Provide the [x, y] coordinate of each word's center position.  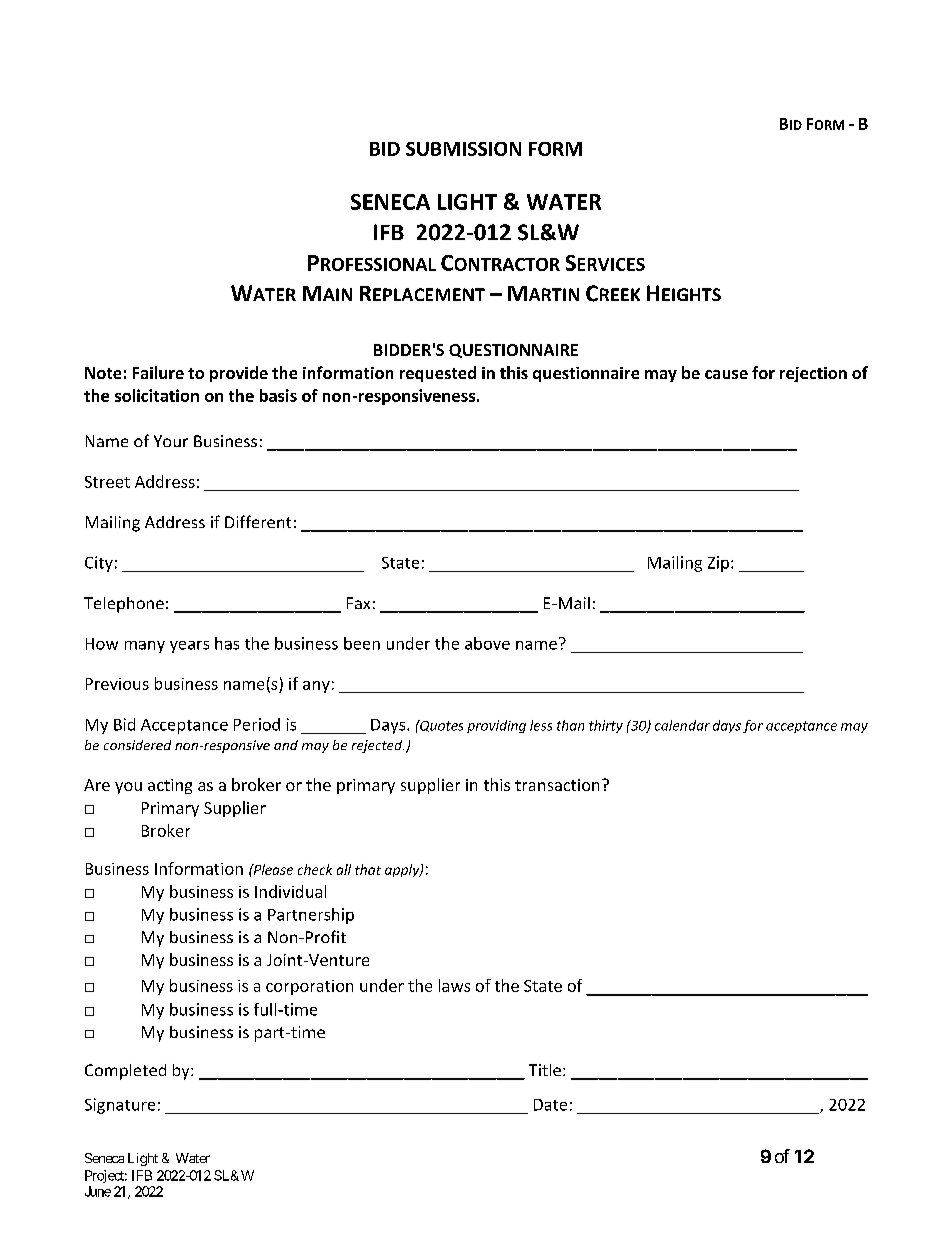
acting [170, 786]
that [368, 869]
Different [258, 521]
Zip [718, 564]
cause [726, 374]
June [98, 1191]
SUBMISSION [463, 149]
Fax [358, 603]
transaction [557, 785]
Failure [158, 372]
